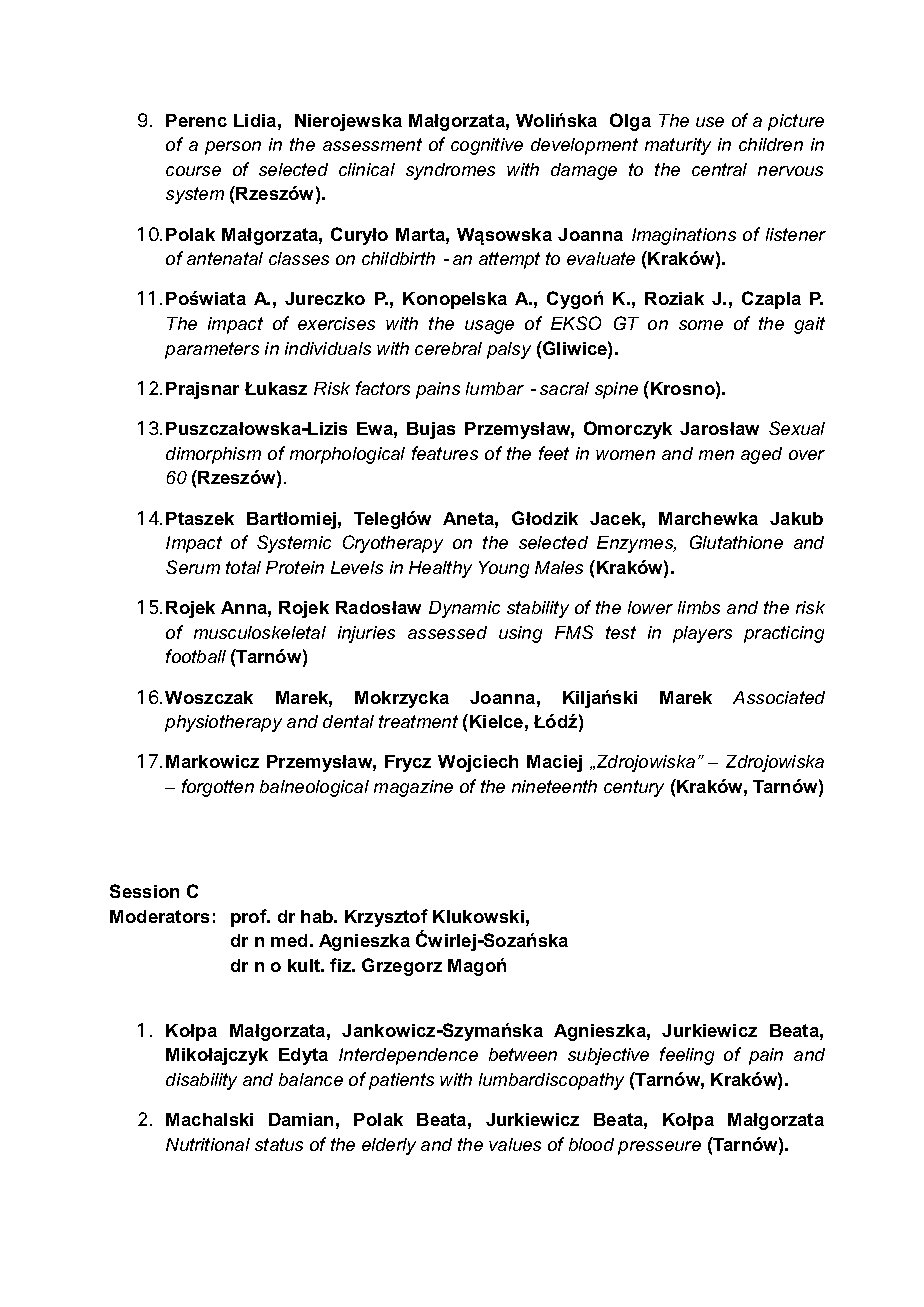 This page has height=1307, width=924. Describe the element at coordinates (487, 146) in the page. I see `cognitive` at that location.
